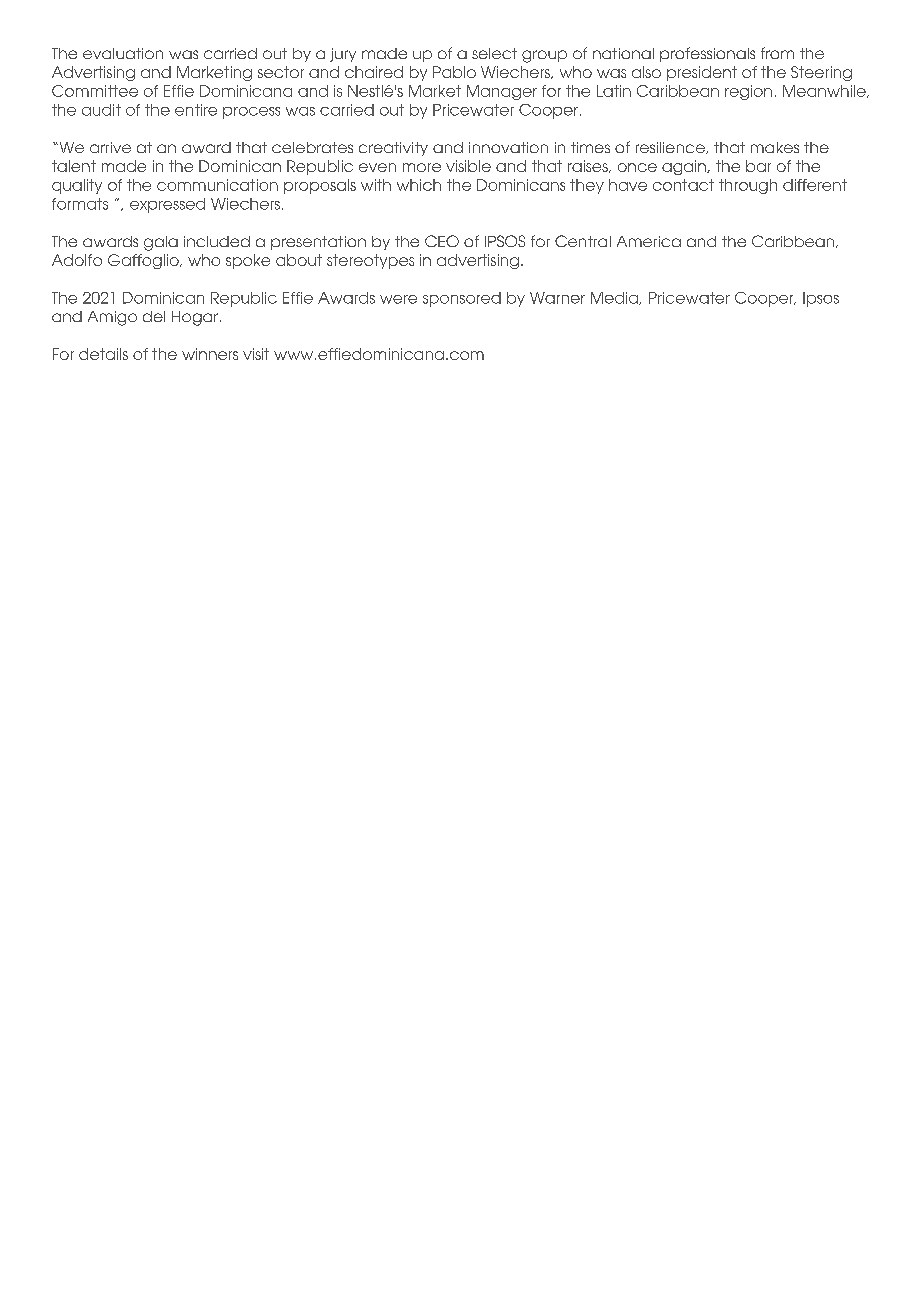  What do you see at coordinates (256, 354) in the screenshot?
I see `visit` at bounding box center [256, 354].
